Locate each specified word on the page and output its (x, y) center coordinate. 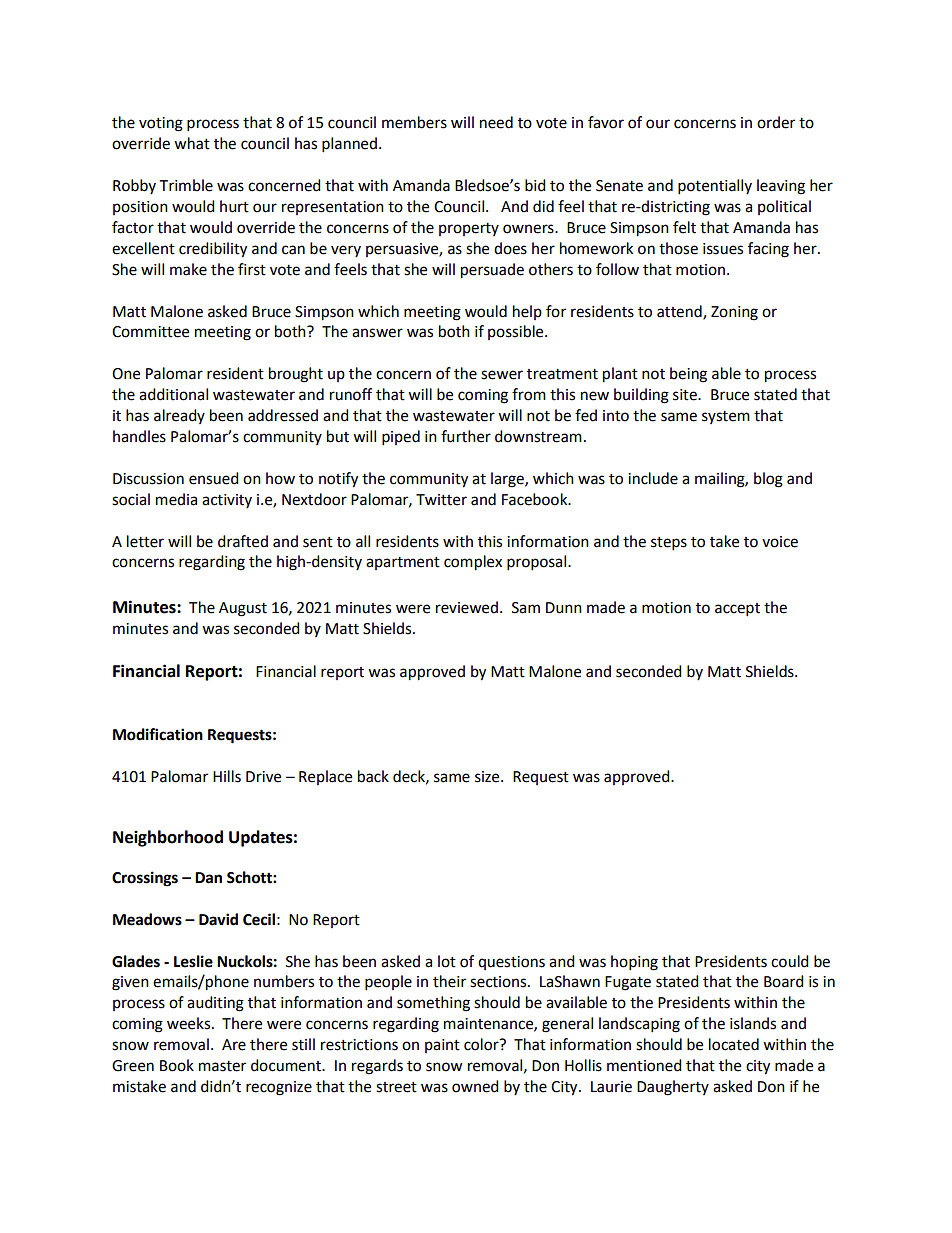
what (192, 143)
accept (737, 610)
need (496, 122)
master (222, 1066)
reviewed (467, 607)
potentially (715, 187)
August (243, 609)
